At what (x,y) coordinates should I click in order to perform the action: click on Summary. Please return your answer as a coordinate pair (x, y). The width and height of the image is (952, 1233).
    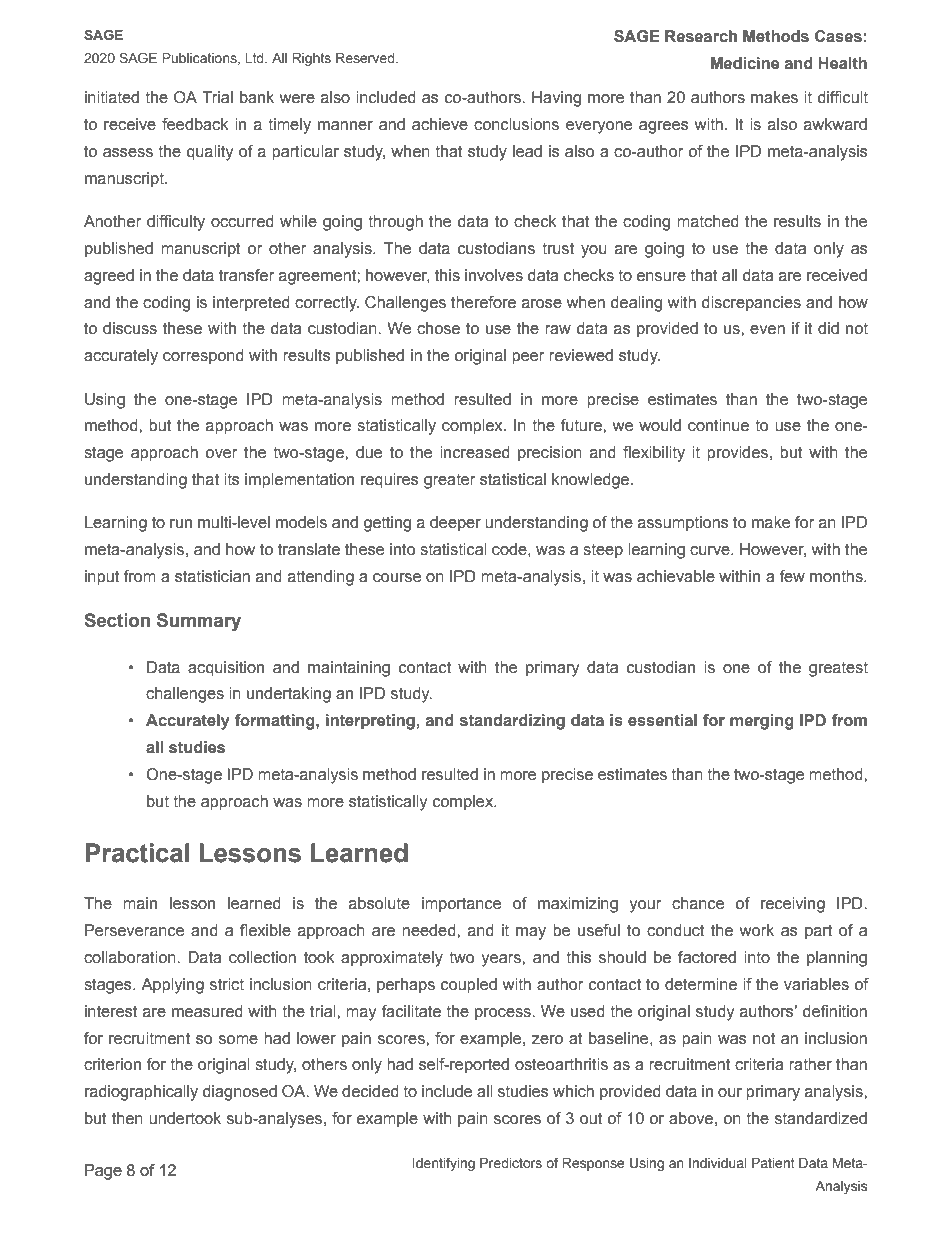
    Looking at the image, I should click on (199, 622).
